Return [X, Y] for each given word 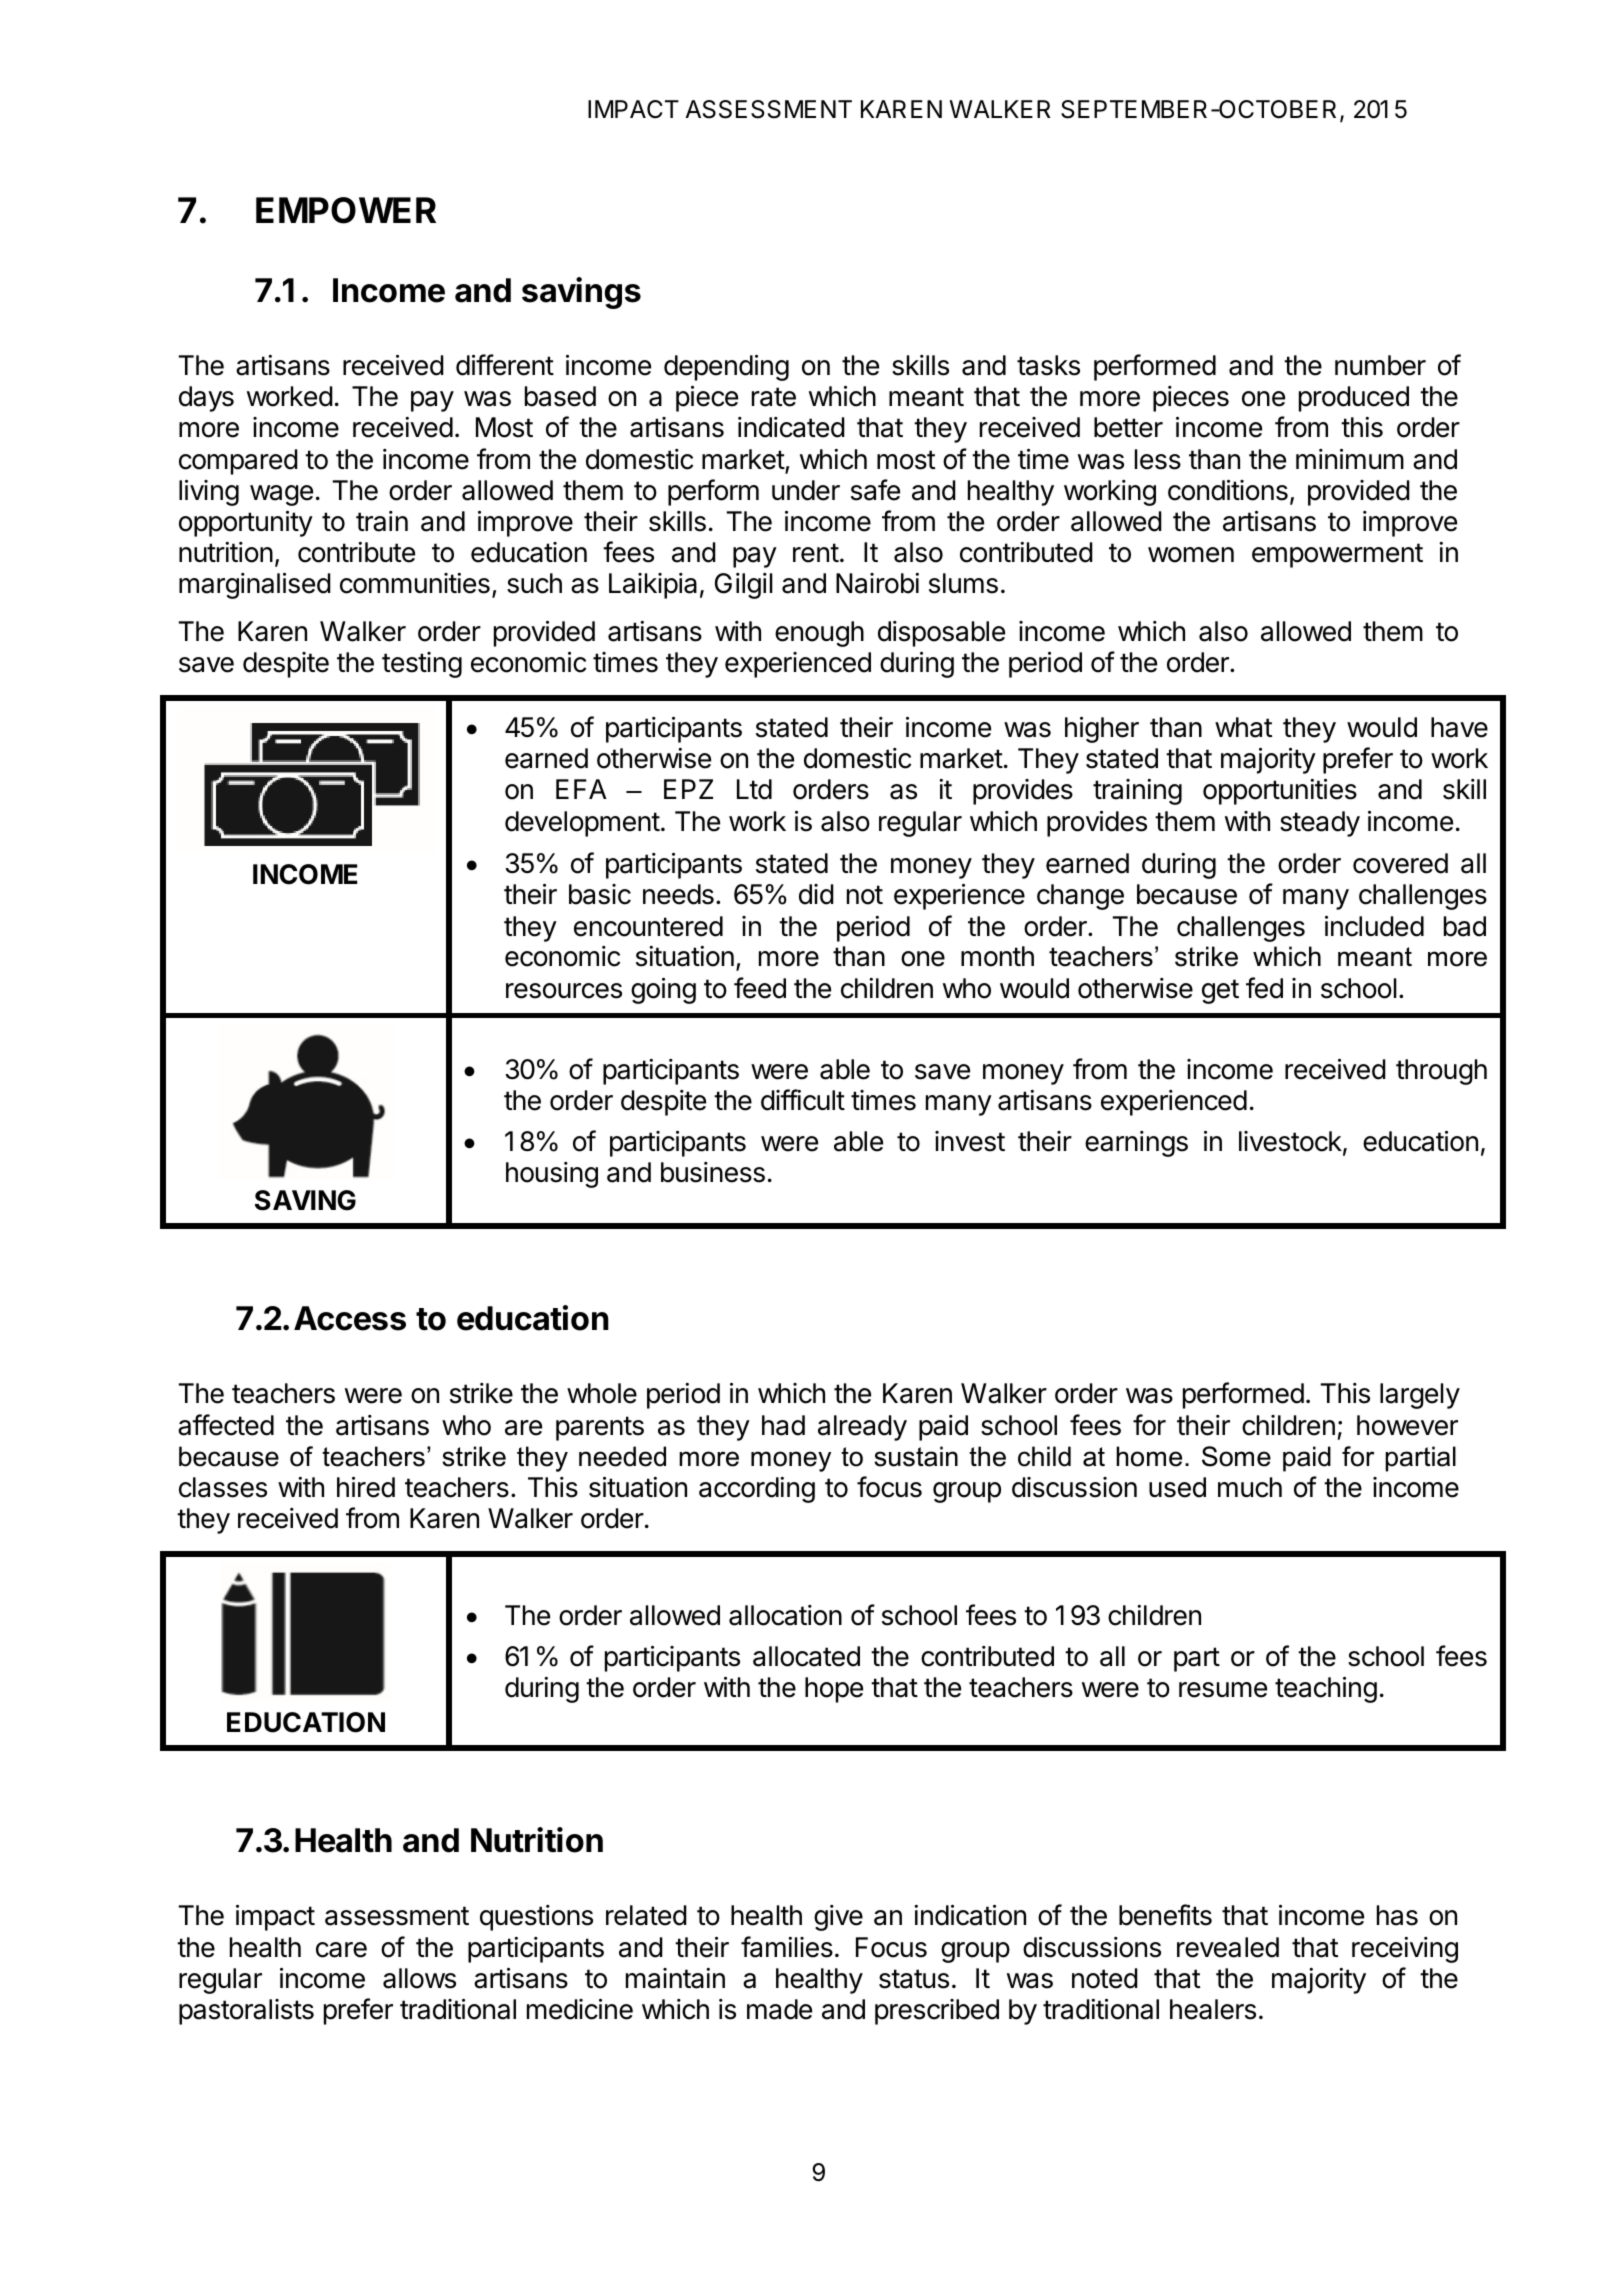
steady [1320, 824]
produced [1354, 399]
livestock [1290, 1141]
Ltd [754, 789]
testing [422, 665]
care [341, 1950]
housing [552, 1175]
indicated [791, 427]
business [713, 1172]
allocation [785, 1615]
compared [238, 462]
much [1250, 1487]
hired [366, 1487]
